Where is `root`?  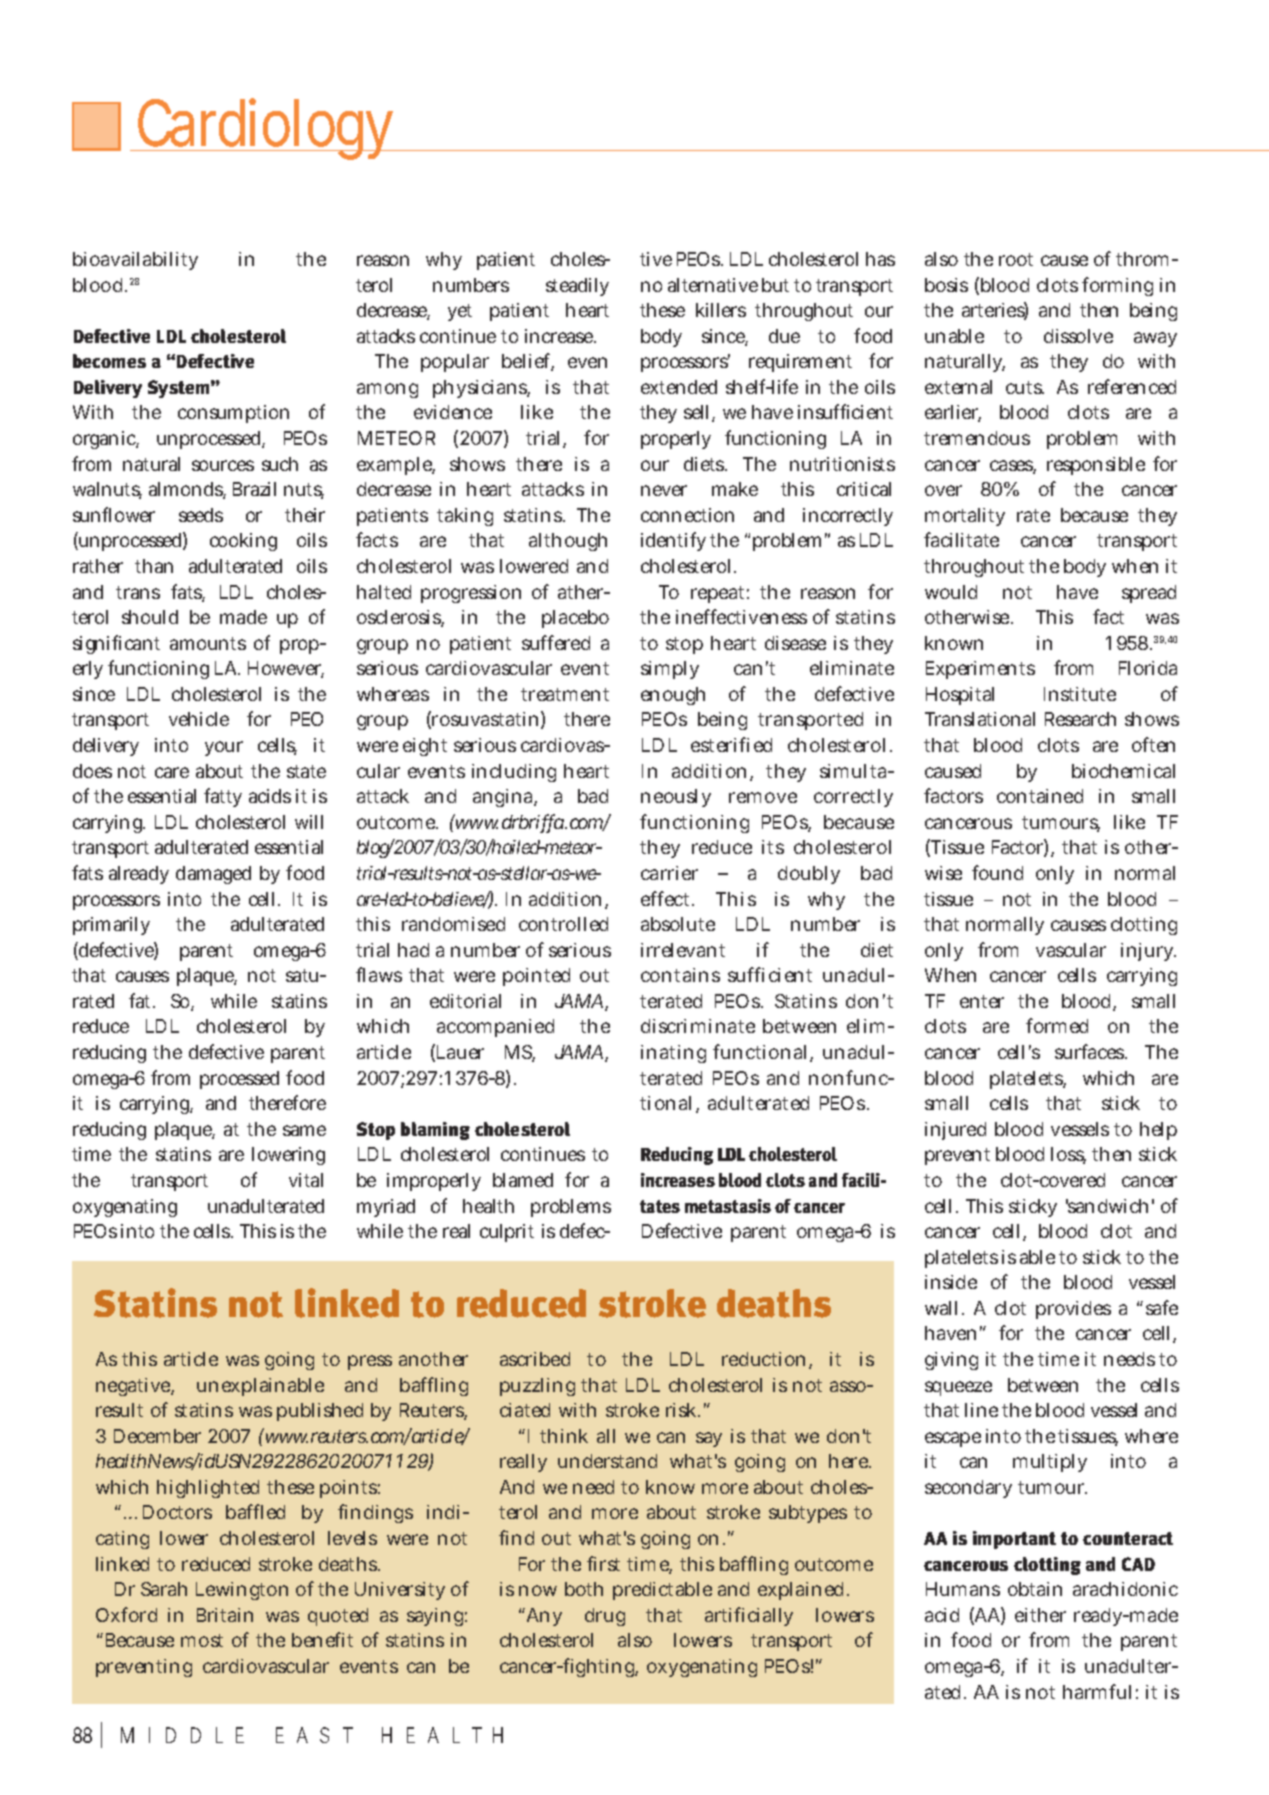
root is located at coordinates (1016, 259).
